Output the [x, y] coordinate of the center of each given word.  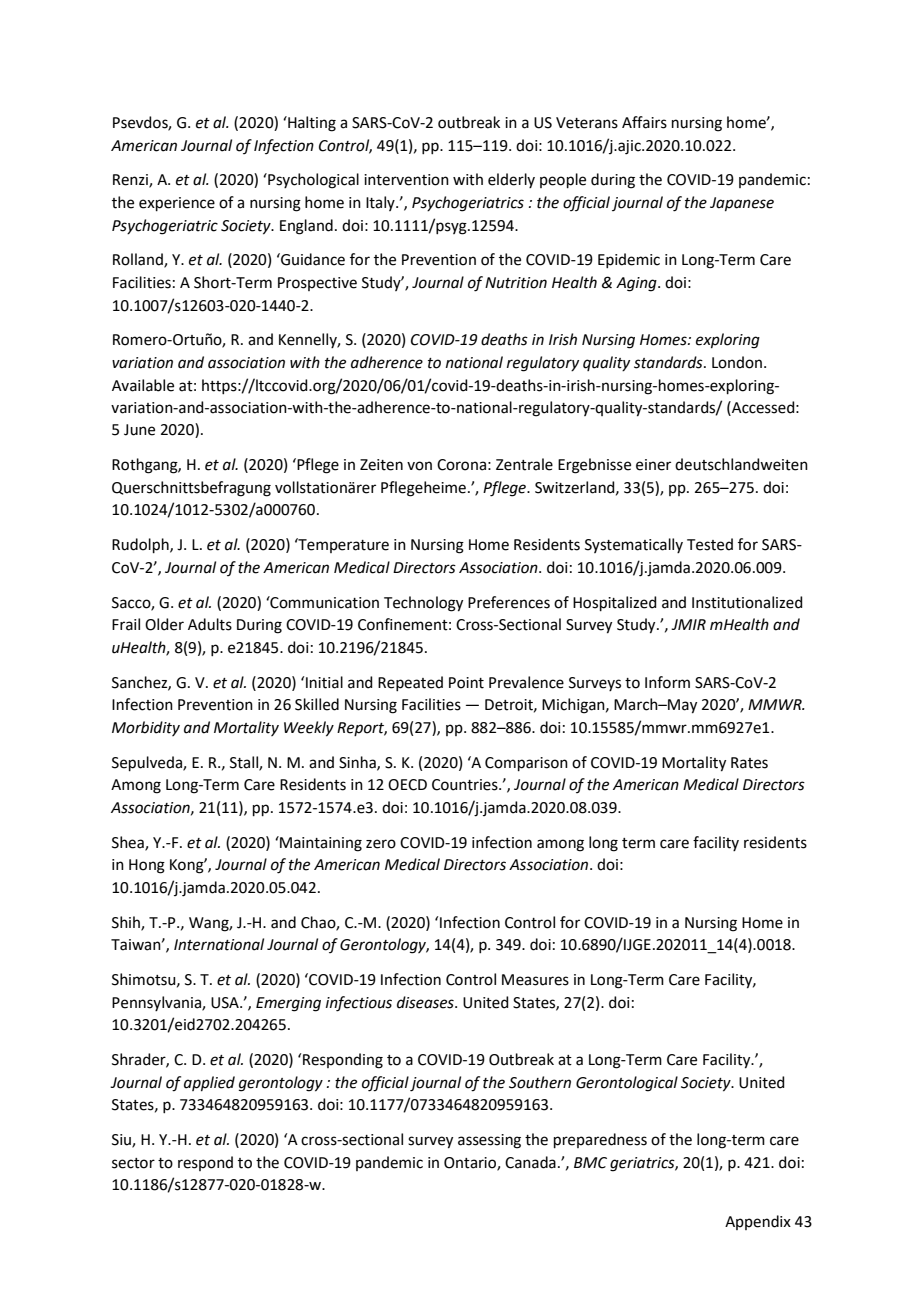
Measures [535, 980]
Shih [127, 923]
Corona [461, 465]
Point [466, 683]
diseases [426, 1002]
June [139, 430]
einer [653, 465]
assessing [489, 1141]
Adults [210, 624]
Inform [667, 682]
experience [177, 204]
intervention [406, 180]
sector [133, 1163]
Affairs [644, 122]
